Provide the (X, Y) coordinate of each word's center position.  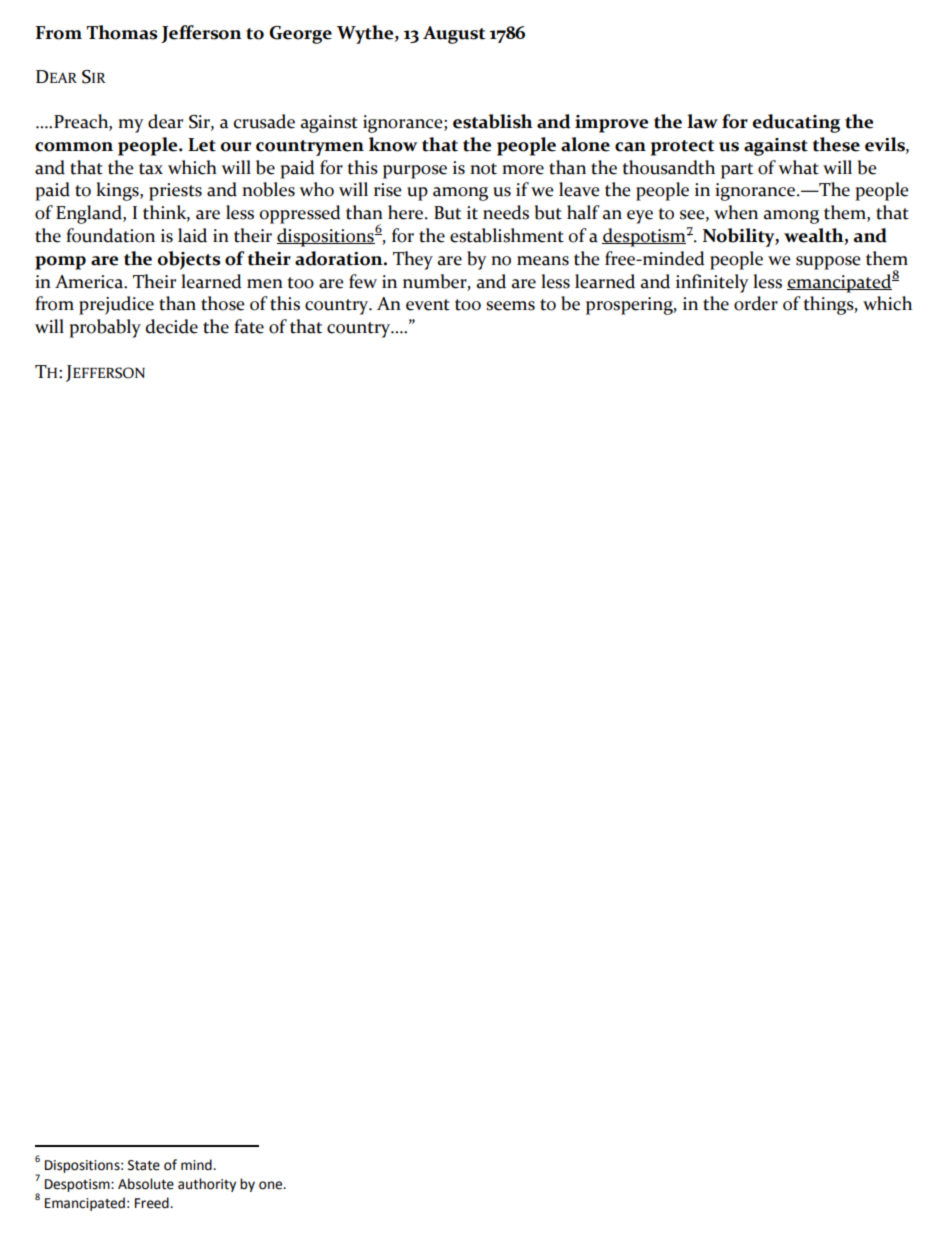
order (756, 303)
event (428, 305)
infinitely (712, 283)
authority (207, 1185)
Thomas (122, 32)
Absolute (146, 1184)
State (144, 1165)
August (454, 35)
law (702, 121)
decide (172, 326)
